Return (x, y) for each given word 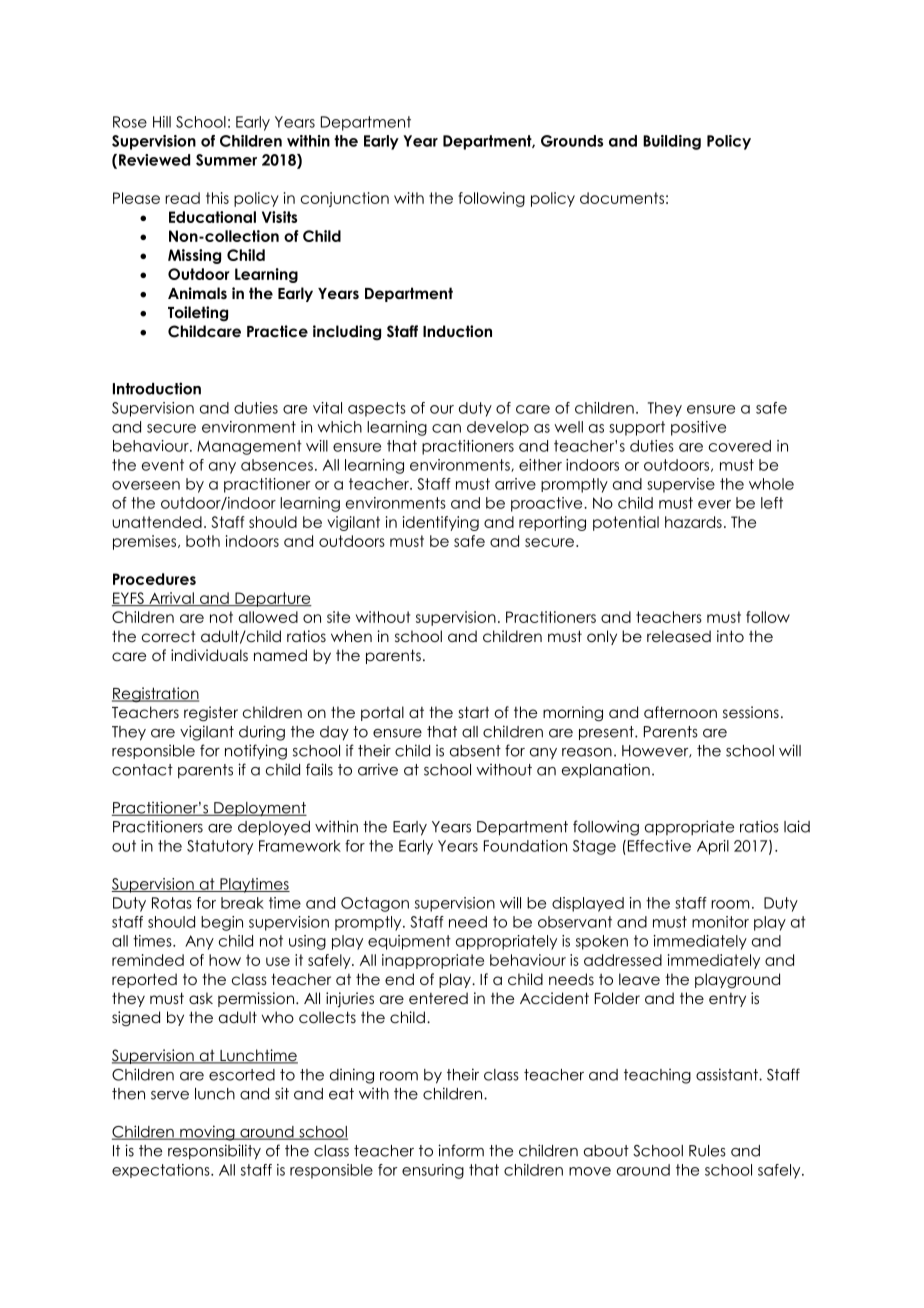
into (730, 636)
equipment (409, 942)
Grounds (572, 141)
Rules (707, 1151)
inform (461, 1150)
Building (672, 142)
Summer (226, 160)
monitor (720, 922)
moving (207, 1133)
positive (698, 428)
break (242, 903)
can (446, 428)
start (474, 712)
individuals (209, 655)
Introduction (157, 388)
